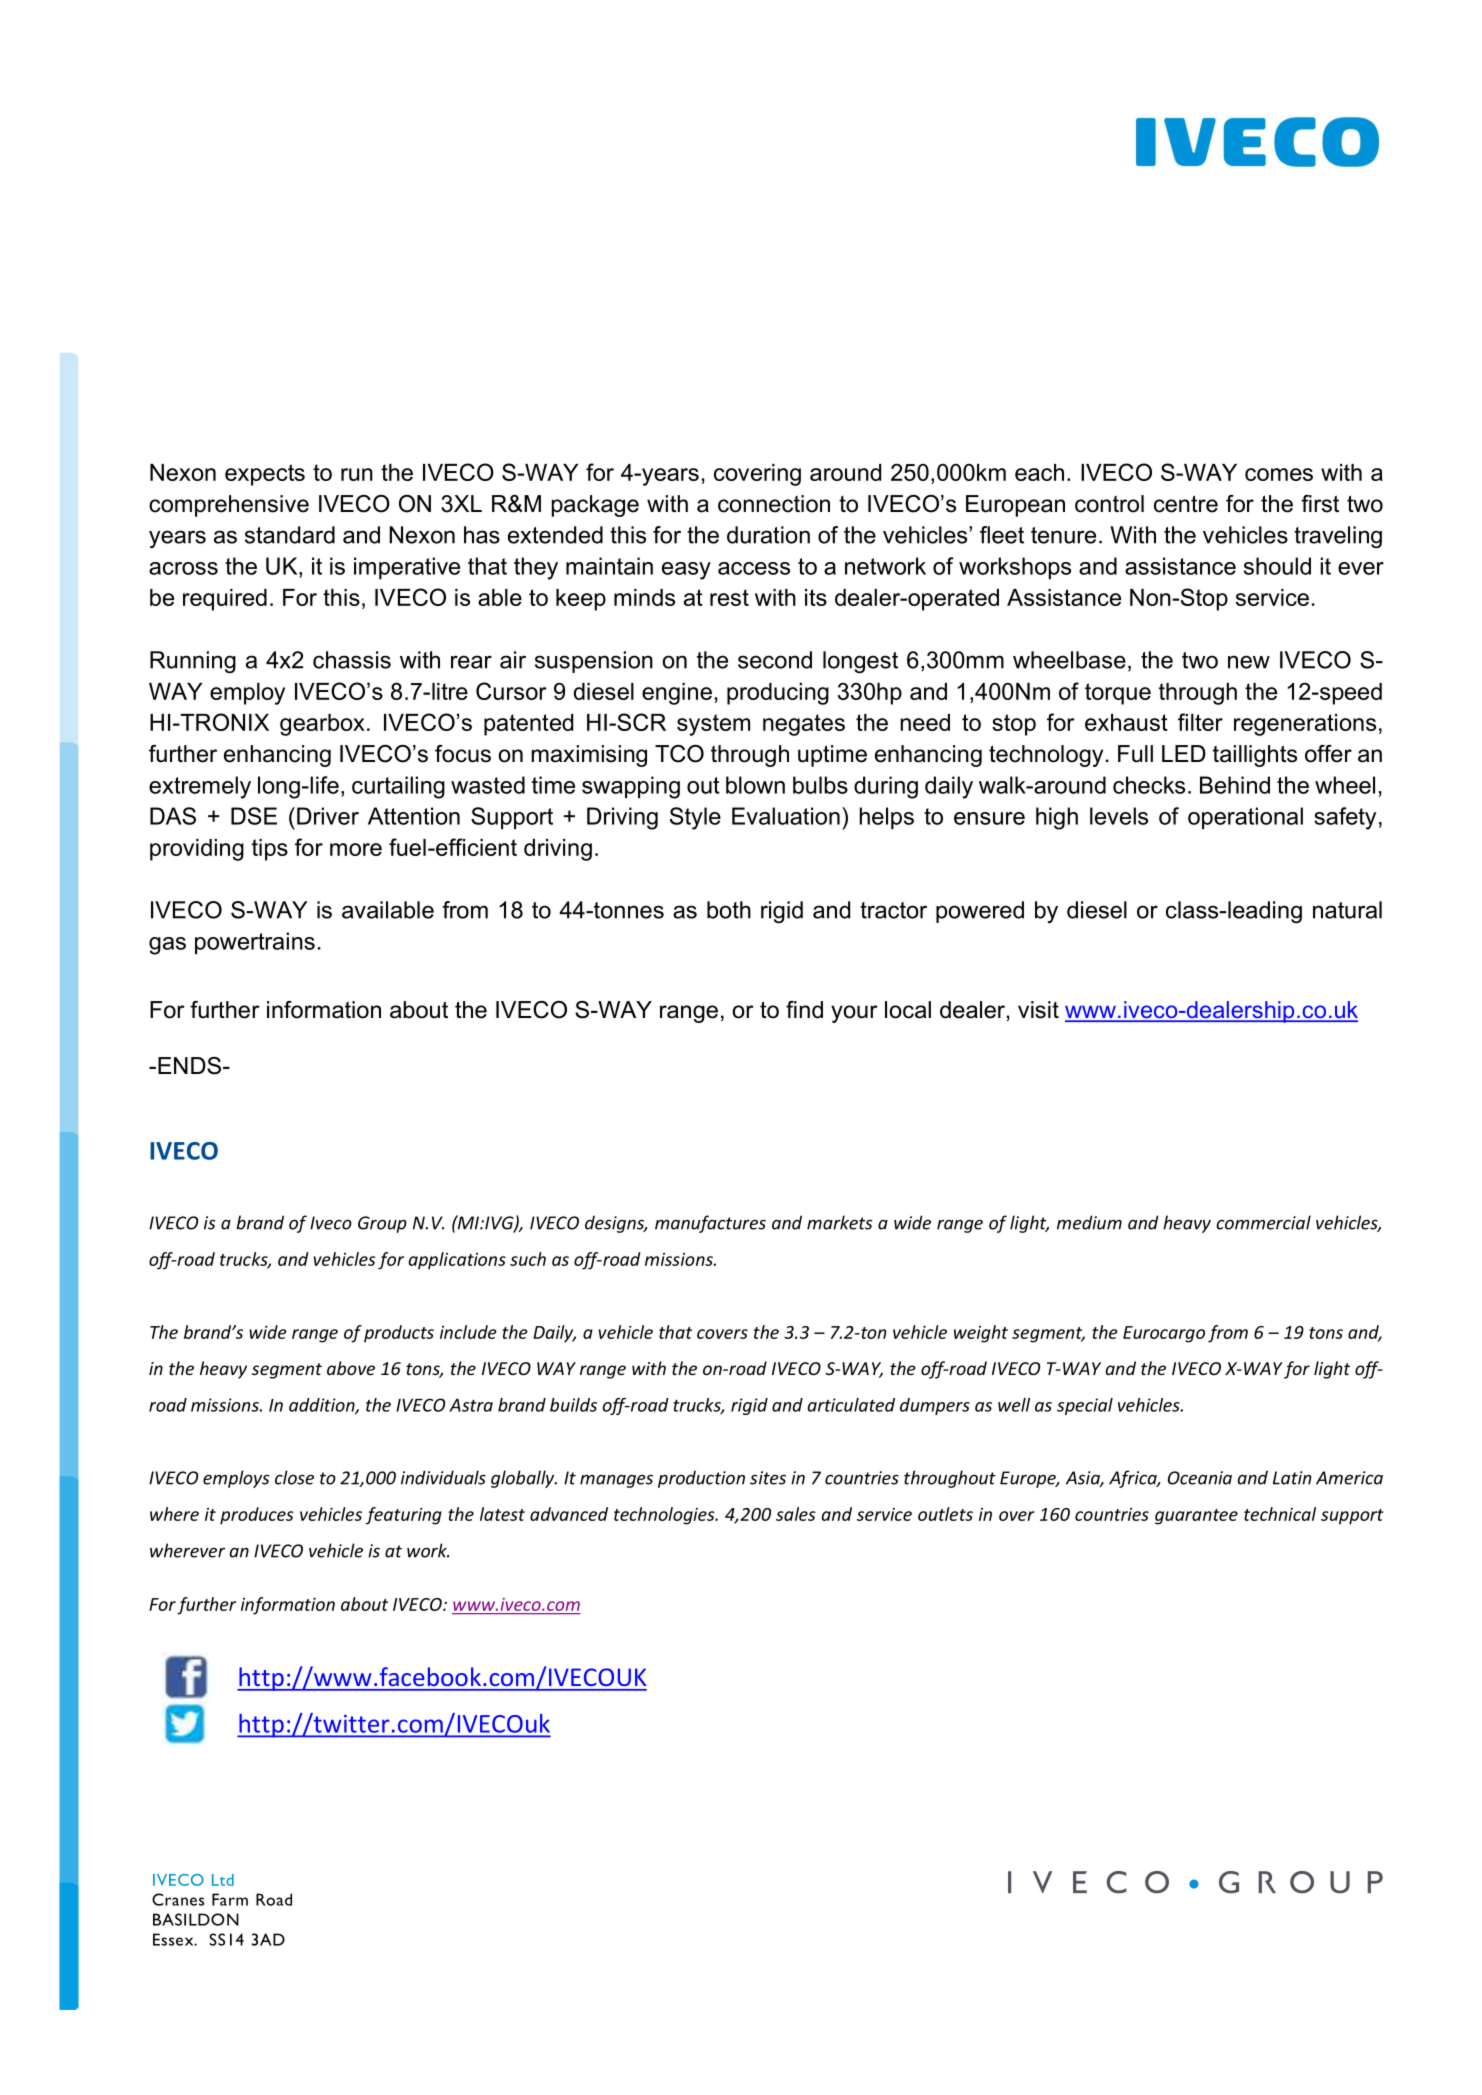 This image has width=1482, height=2095. What do you see at coordinates (851, 1405) in the image?
I see `articulated` at bounding box center [851, 1405].
